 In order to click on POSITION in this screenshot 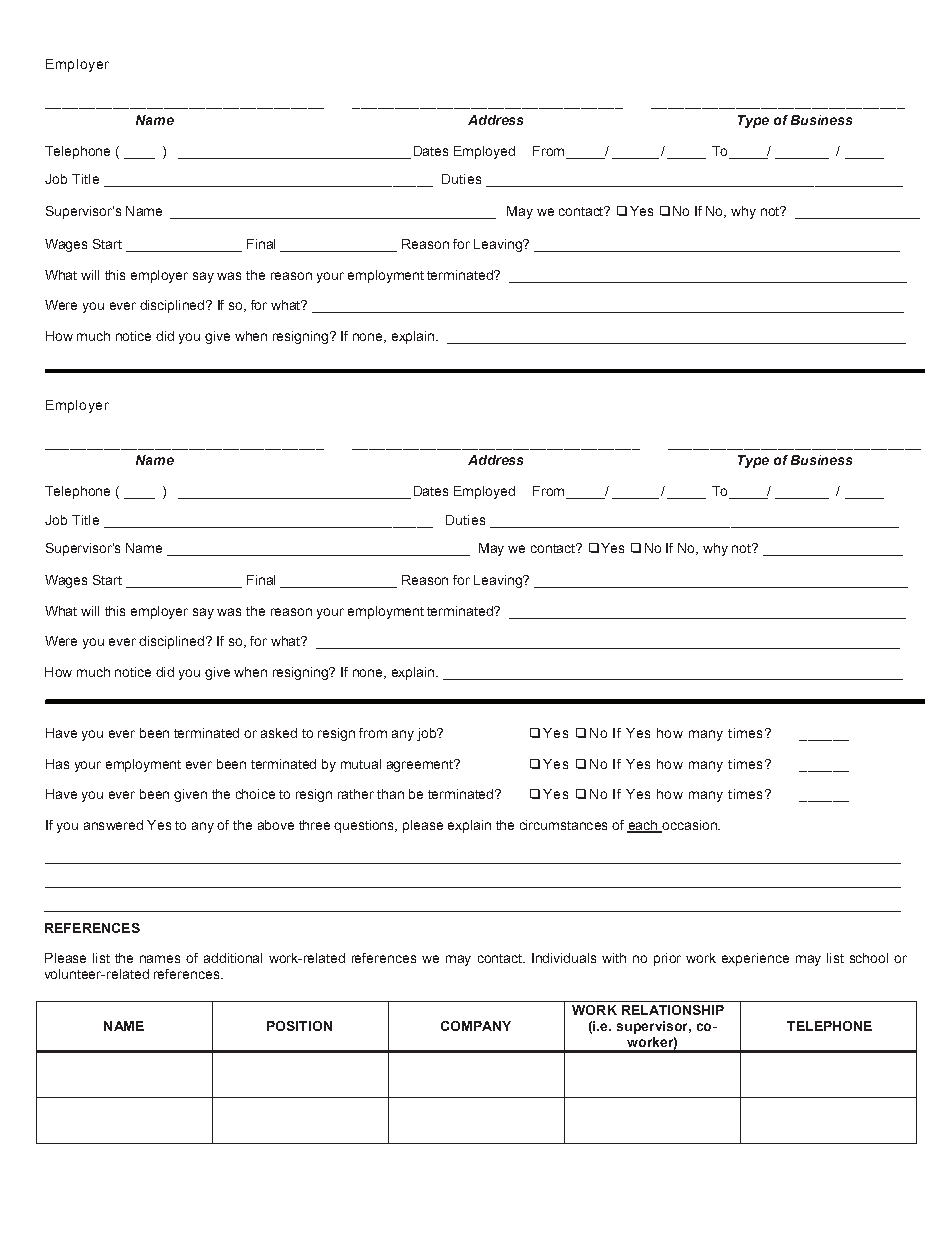, I will do `click(299, 1026)`.
